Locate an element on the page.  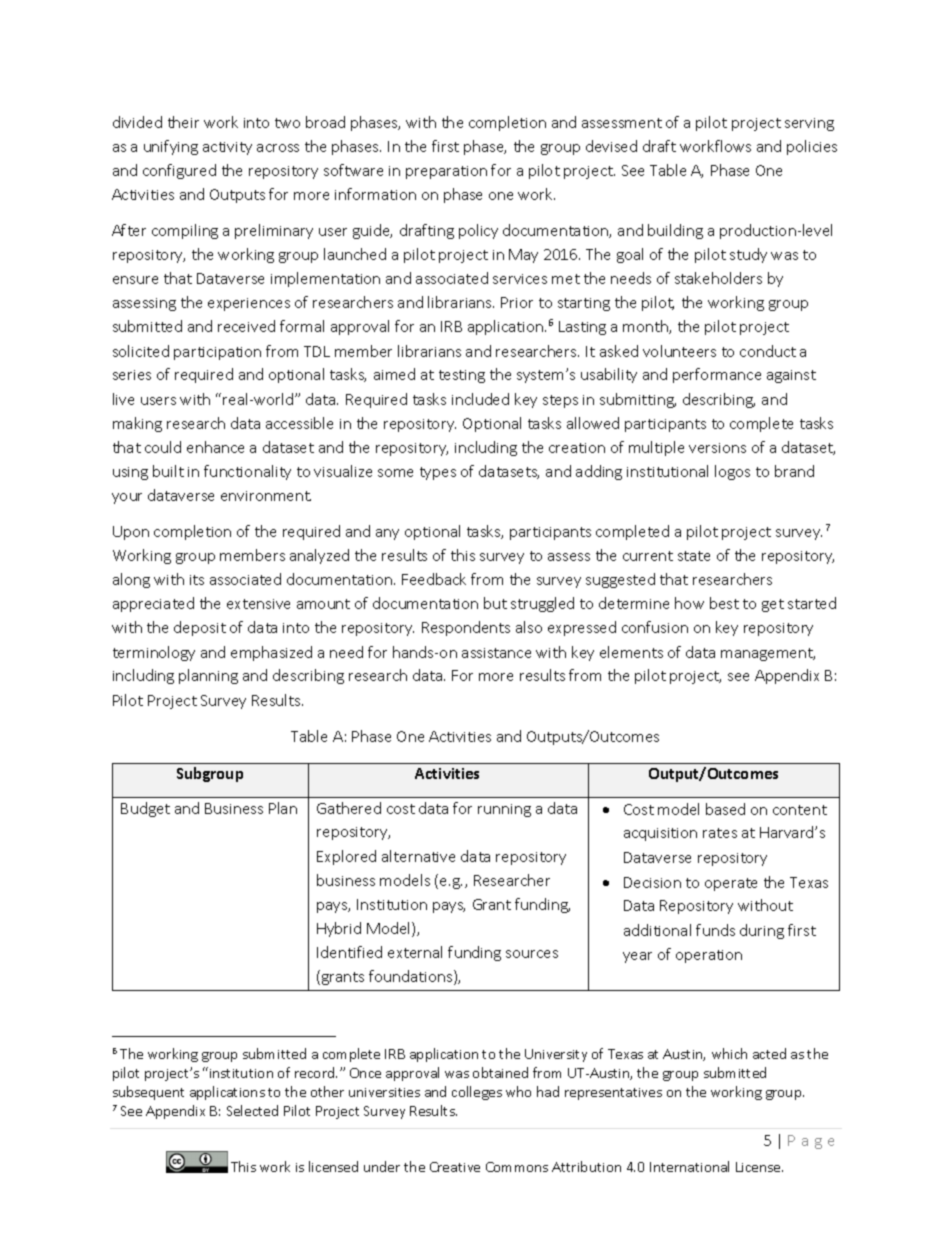
activity is located at coordinates (227, 148).
